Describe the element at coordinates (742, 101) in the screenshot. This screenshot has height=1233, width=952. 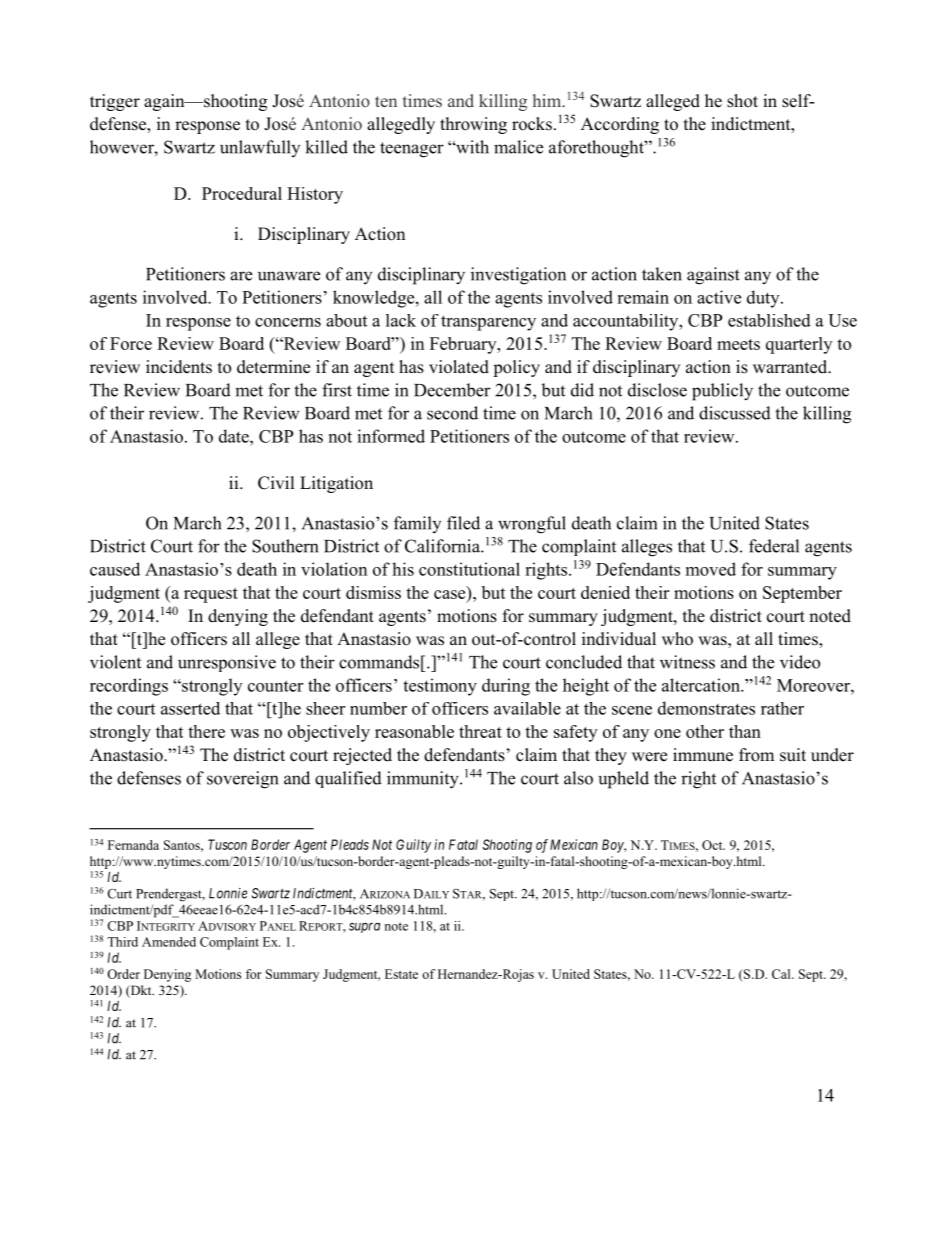
I see `shot` at that location.
